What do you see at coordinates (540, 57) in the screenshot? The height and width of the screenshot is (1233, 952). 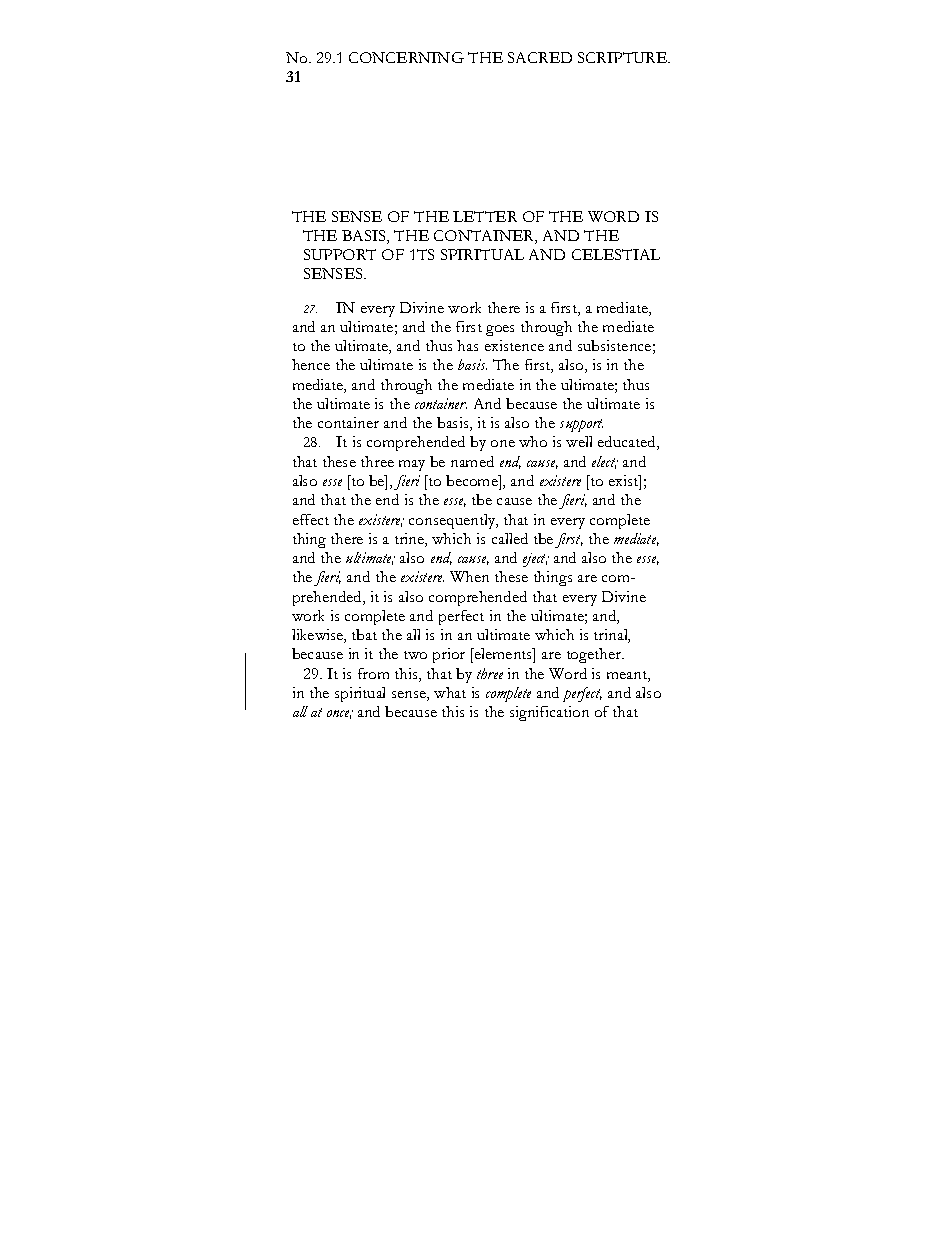 I see `SACRED` at bounding box center [540, 57].
